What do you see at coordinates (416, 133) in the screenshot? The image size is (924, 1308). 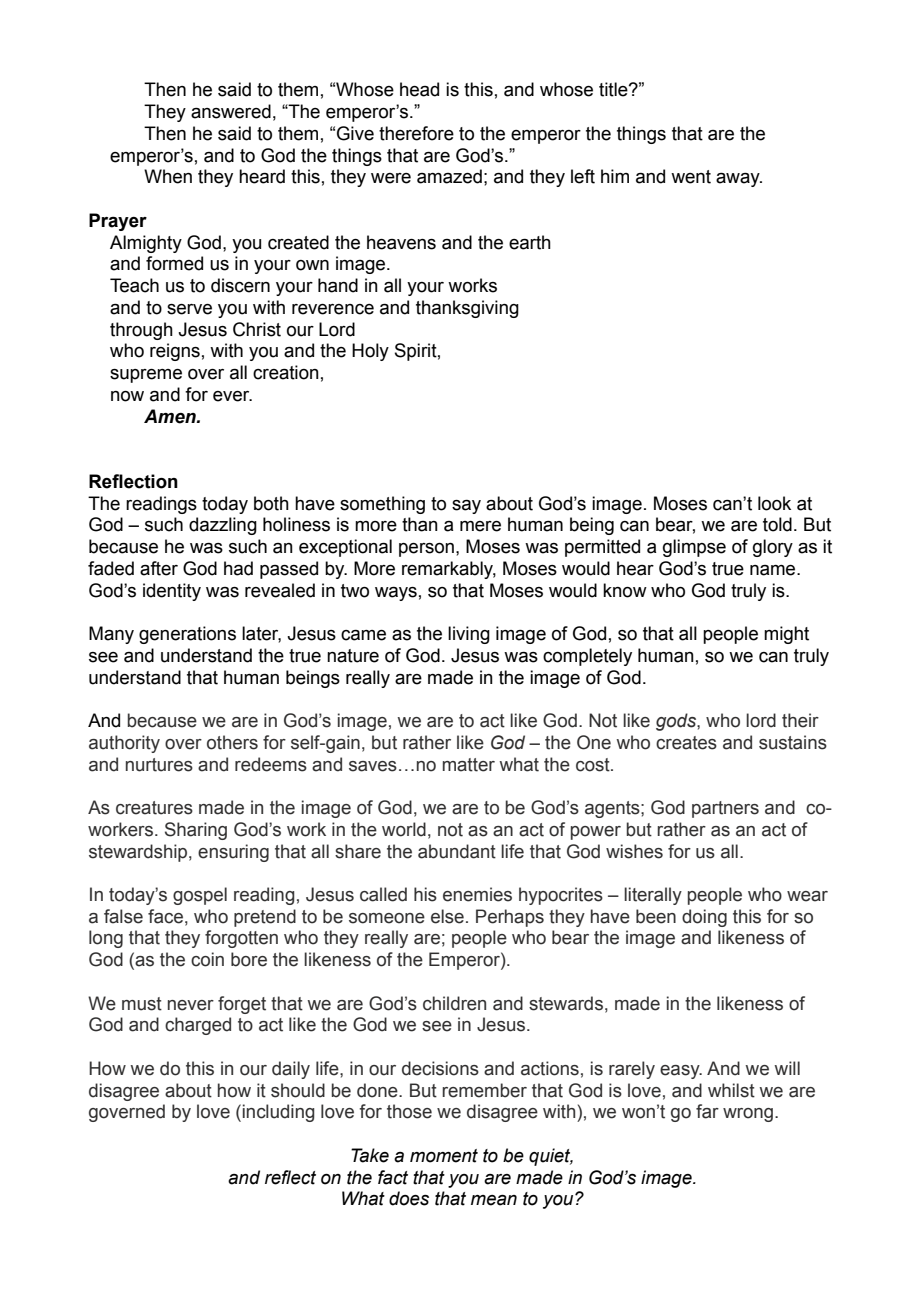 I see `therefore` at bounding box center [416, 133].
